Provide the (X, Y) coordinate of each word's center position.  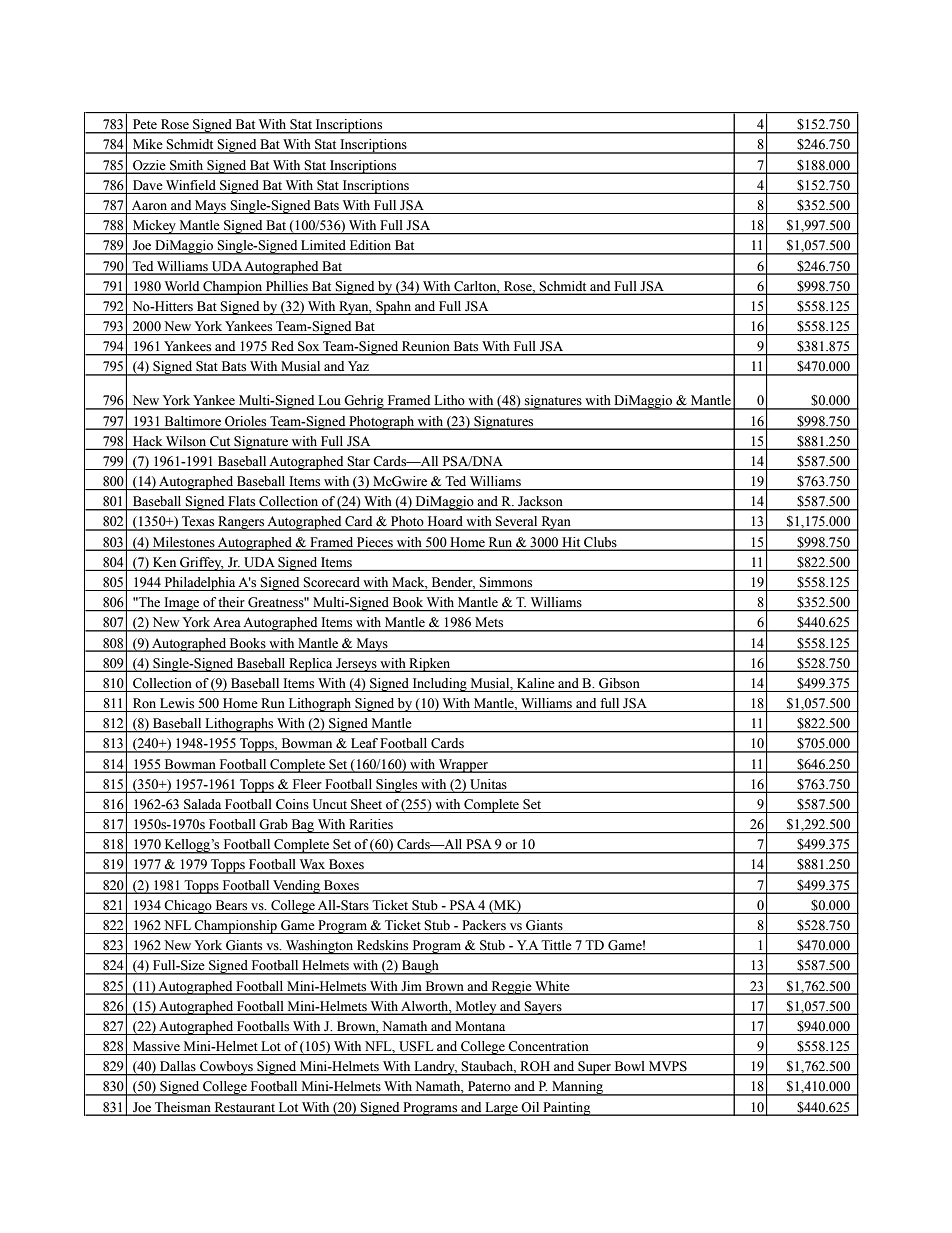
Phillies (287, 286)
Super (594, 1068)
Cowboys (226, 1068)
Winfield (191, 185)
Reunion (425, 346)
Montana (480, 1026)
